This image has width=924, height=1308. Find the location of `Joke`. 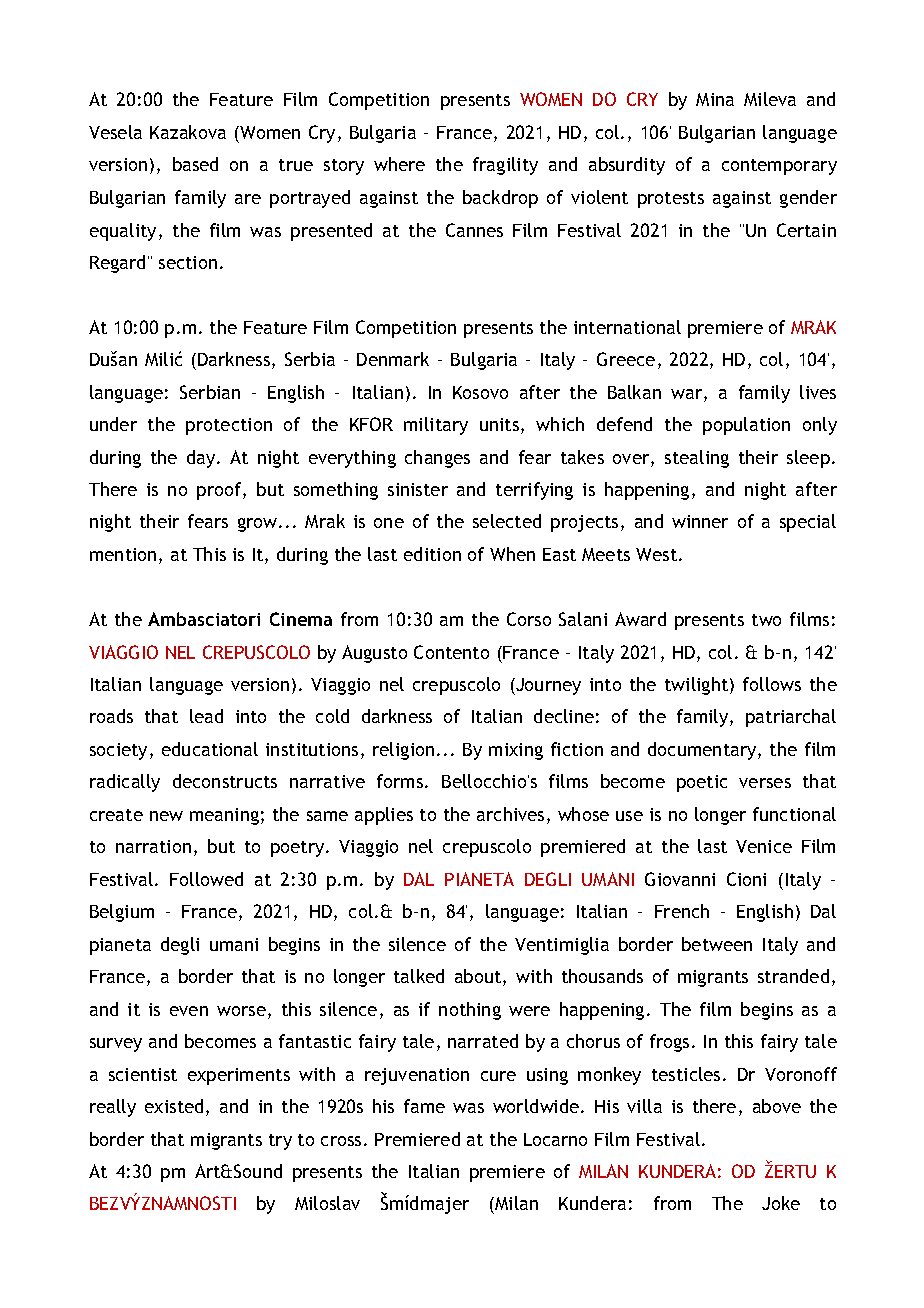

Joke is located at coordinates (781, 1203).
